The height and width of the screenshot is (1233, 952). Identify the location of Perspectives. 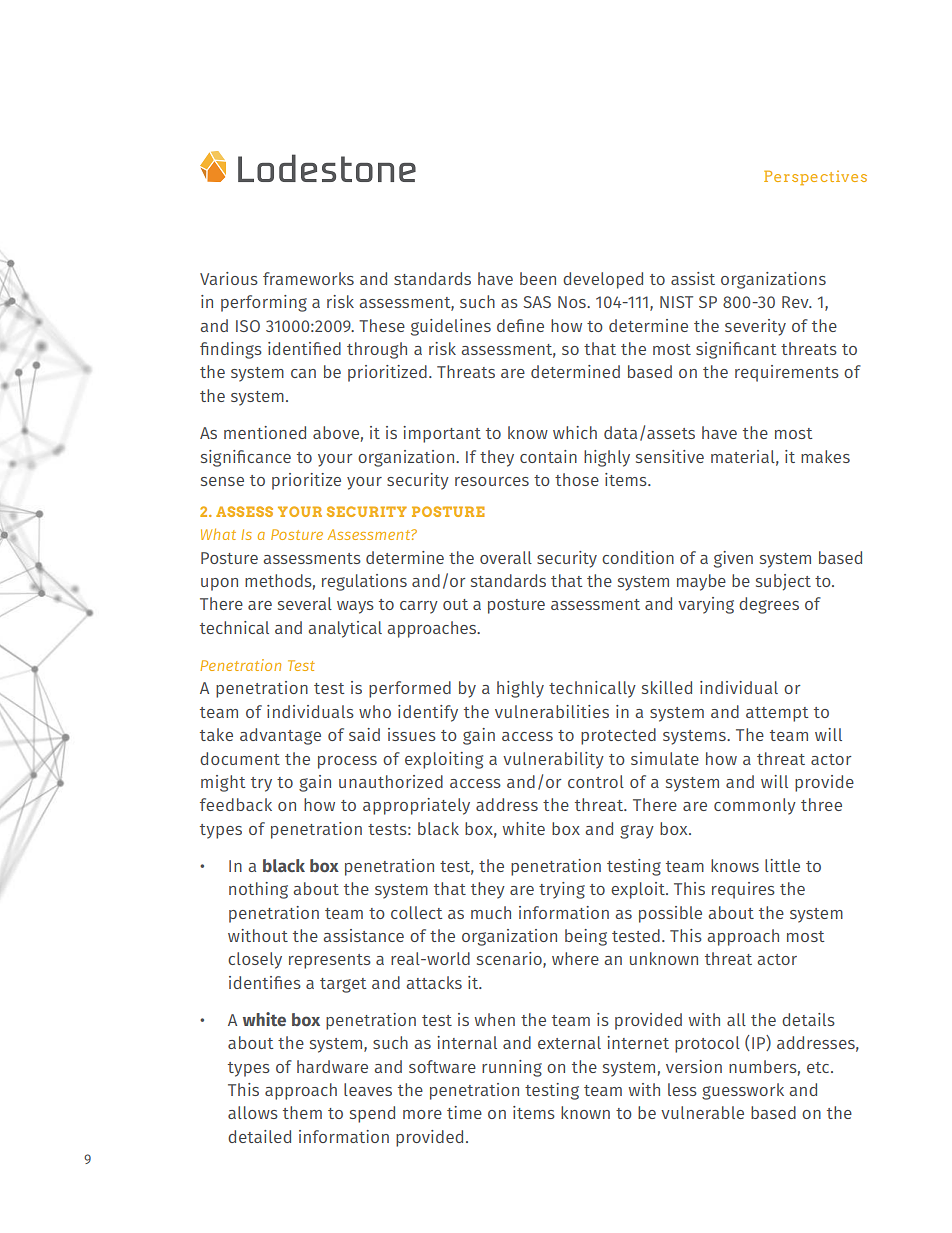
(815, 178).
